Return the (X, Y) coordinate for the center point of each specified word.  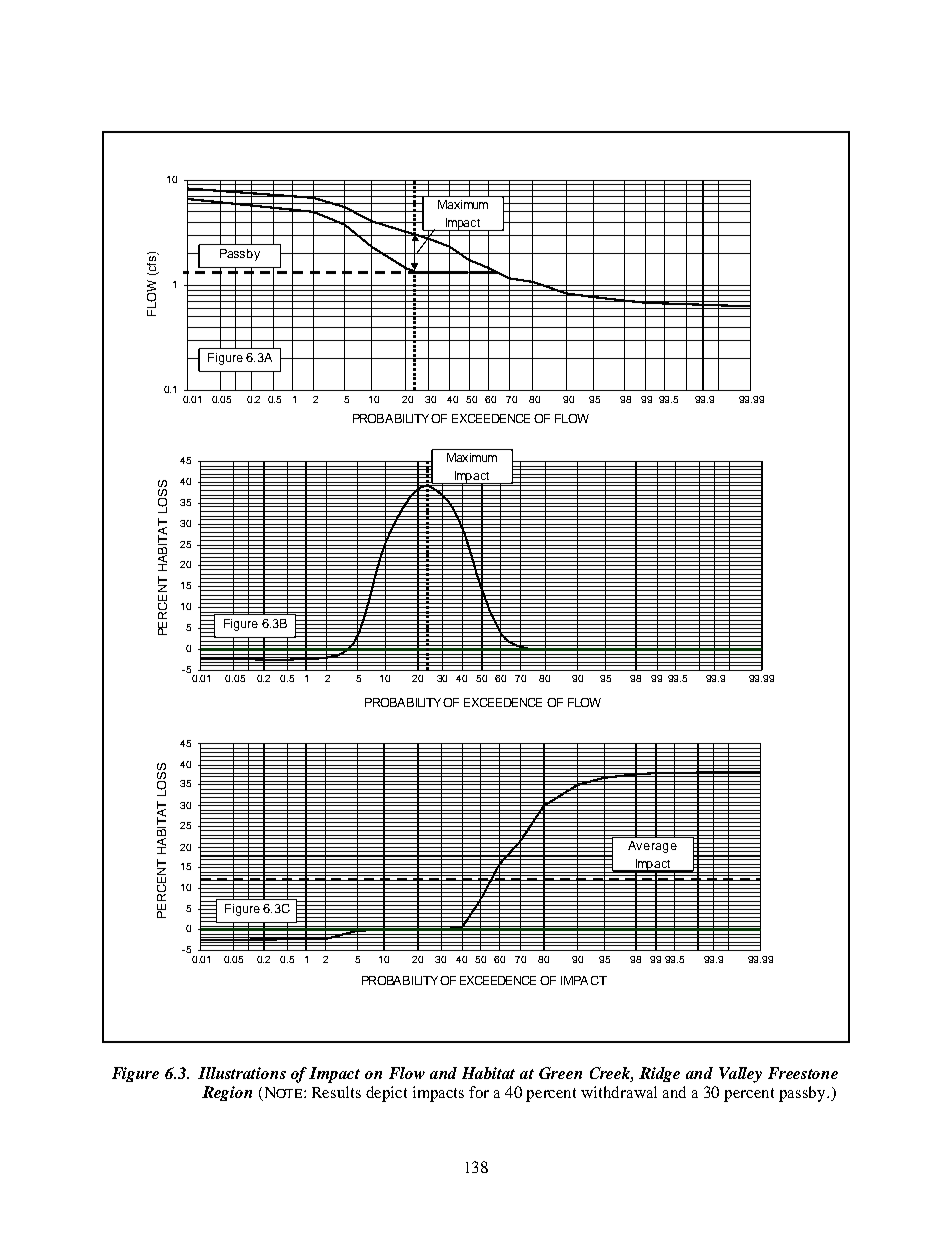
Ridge (659, 1074)
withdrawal (619, 1092)
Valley (740, 1075)
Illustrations (242, 1073)
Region (227, 1093)
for (479, 1092)
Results (336, 1092)
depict (386, 1094)
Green (560, 1073)
